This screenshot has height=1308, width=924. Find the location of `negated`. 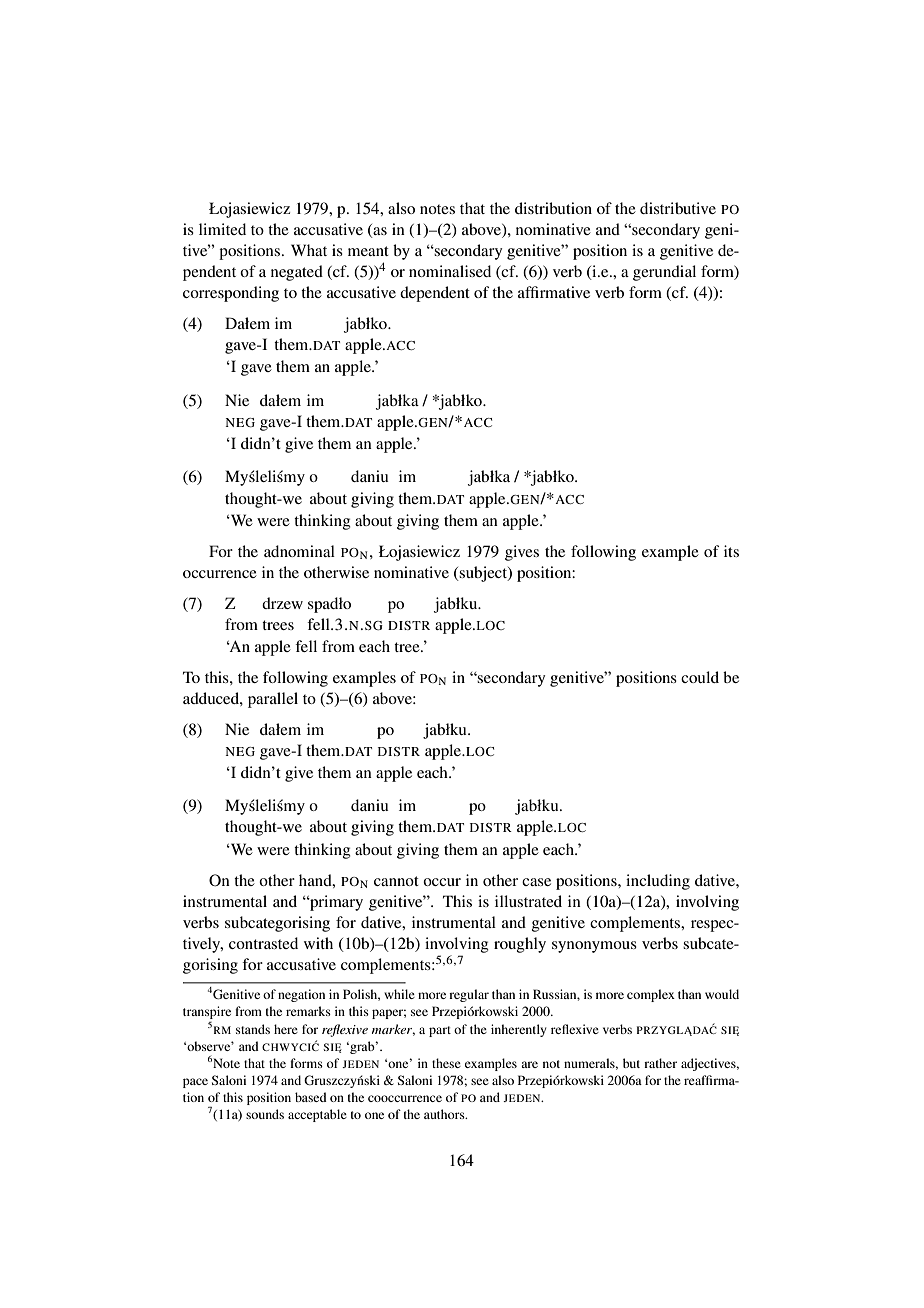

negated is located at coordinates (297, 273).
